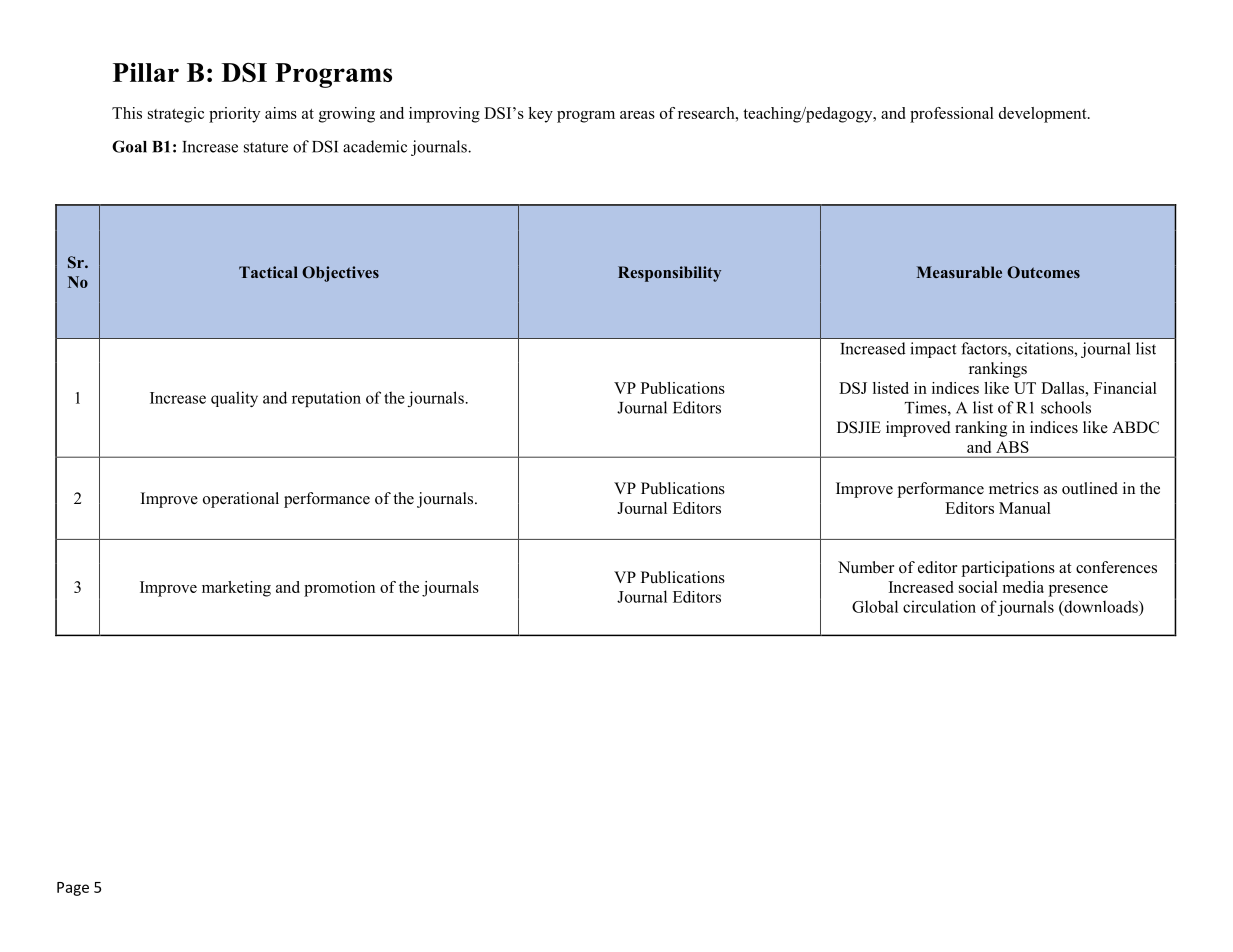 The image size is (1233, 952). Describe the element at coordinates (326, 399) in the screenshot. I see `reputation` at that location.
